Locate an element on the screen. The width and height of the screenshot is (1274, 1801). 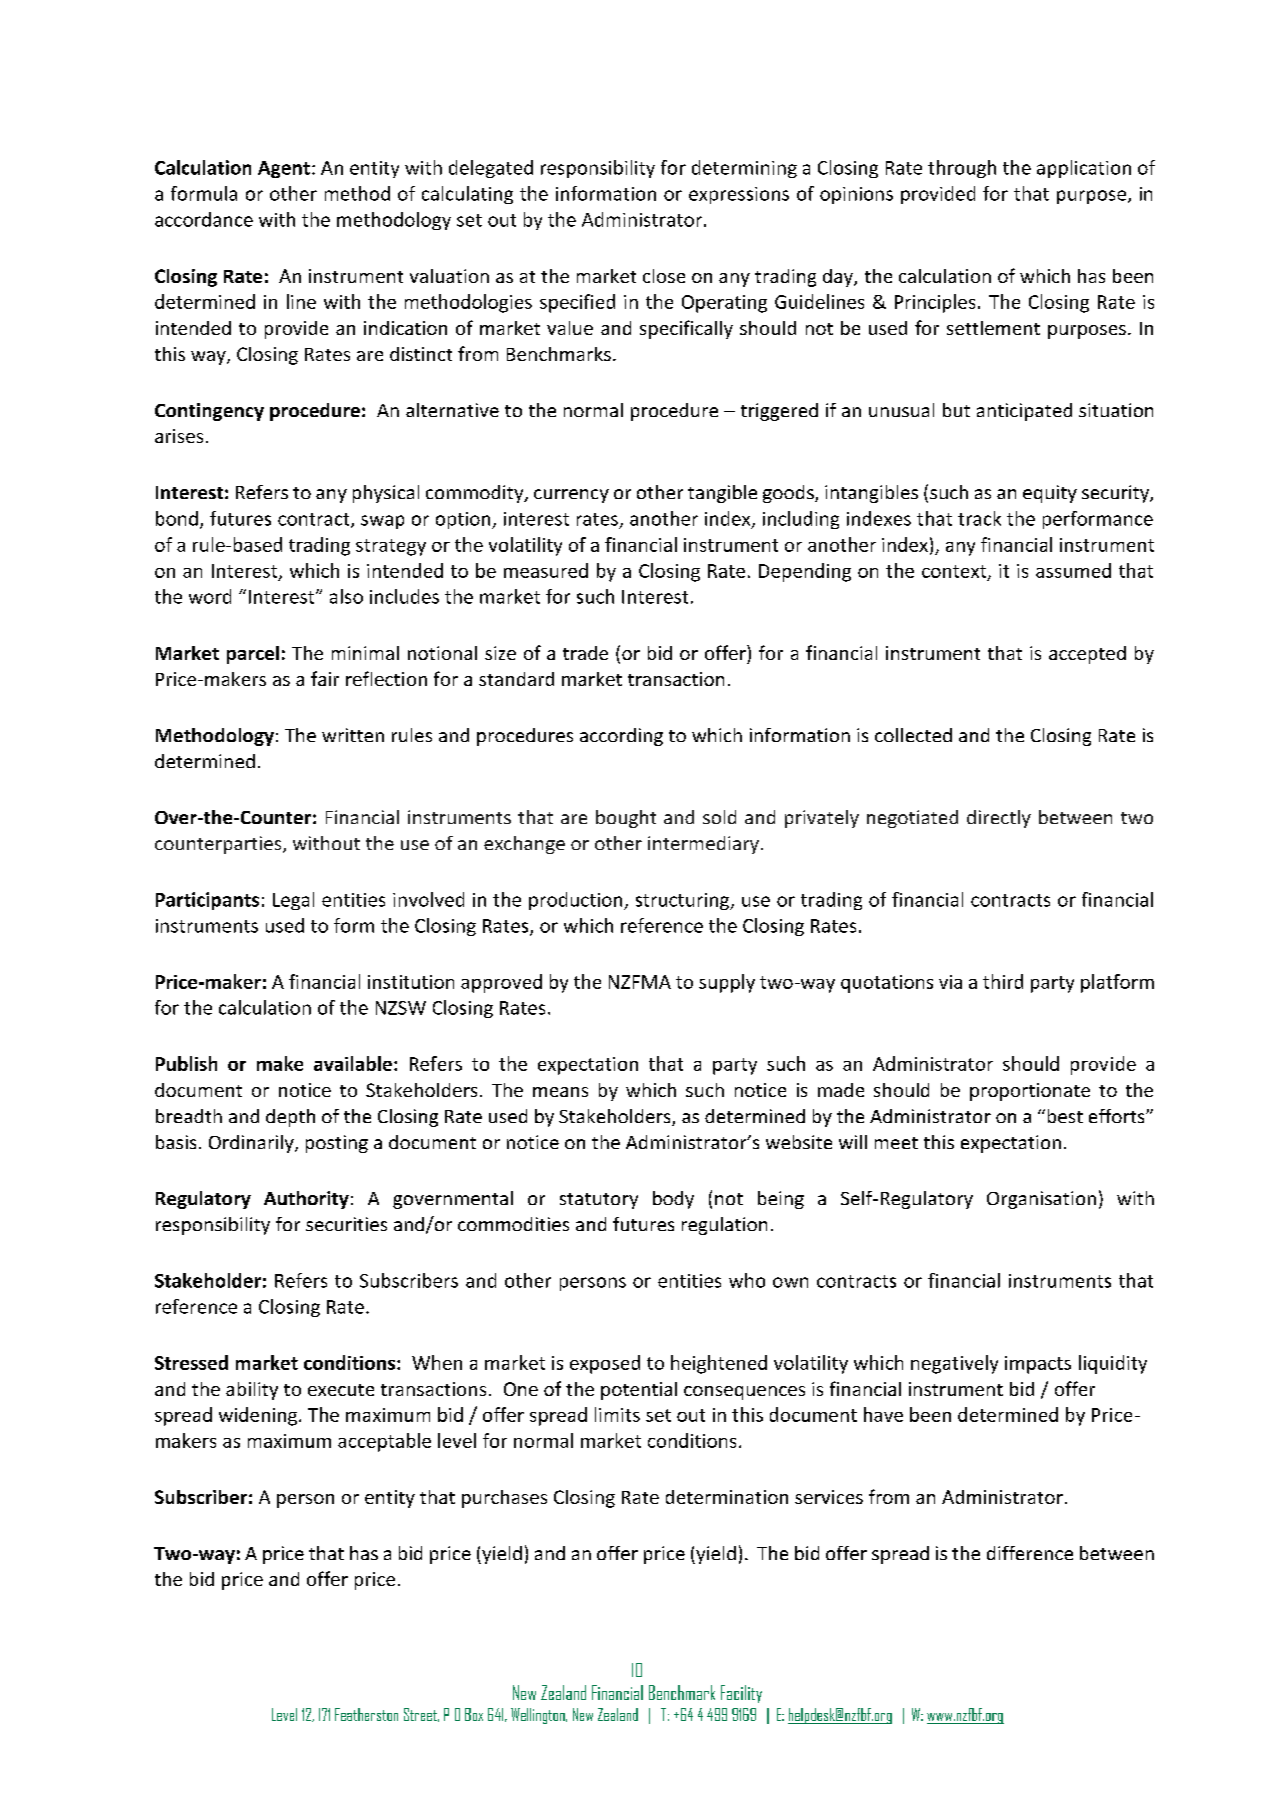
close is located at coordinates (664, 276).
